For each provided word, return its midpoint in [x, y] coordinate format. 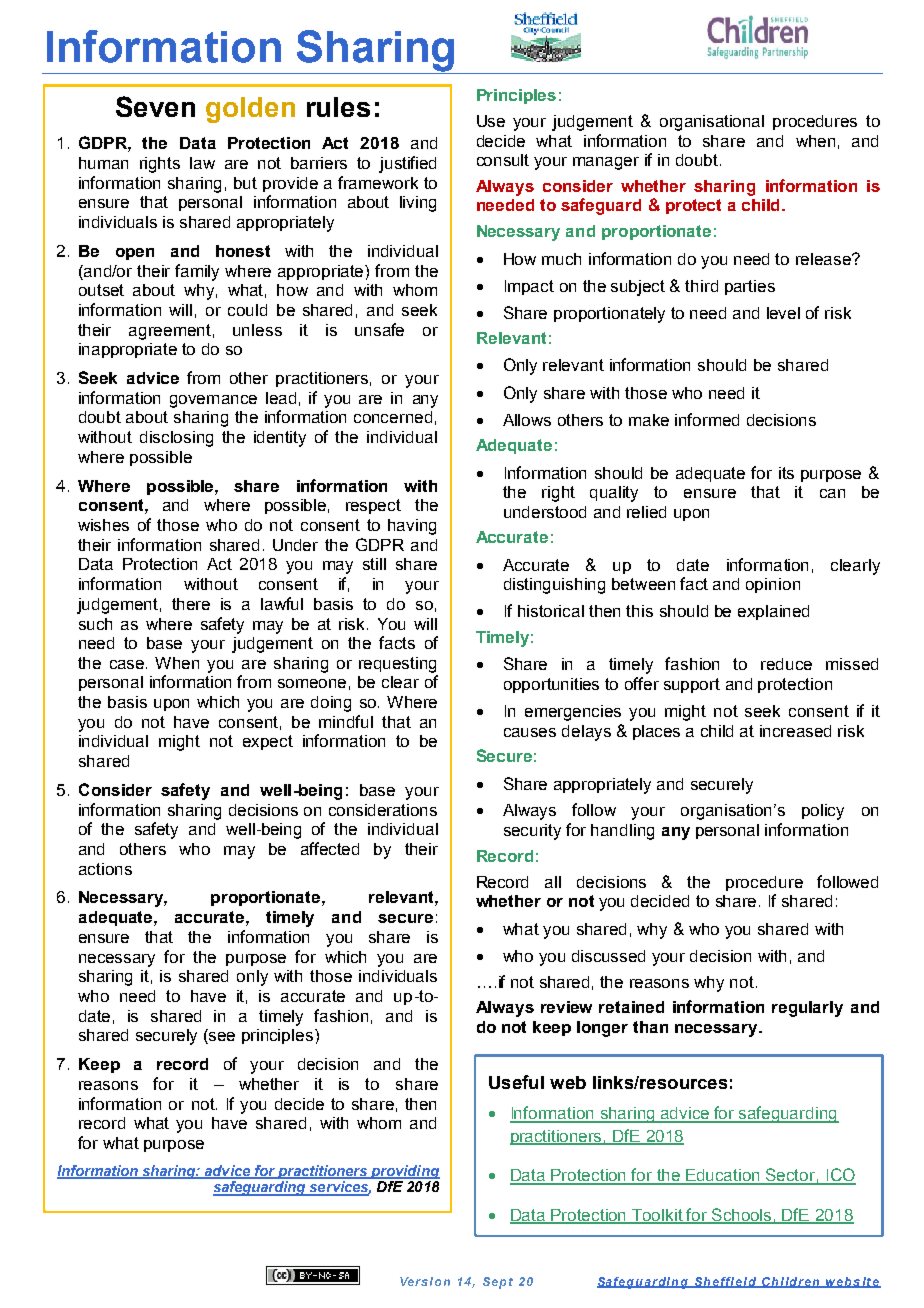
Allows [527, 420]
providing [404, 1172]
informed [707, 419]
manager [606, 163]
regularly [807, 1009]
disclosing [176, 439]
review [566, 1007]
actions [105, 869]
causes [530, 732]
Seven [155, 106]
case [128, 664]
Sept [498, 1283]
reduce [786, 664]
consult [503, 160]
